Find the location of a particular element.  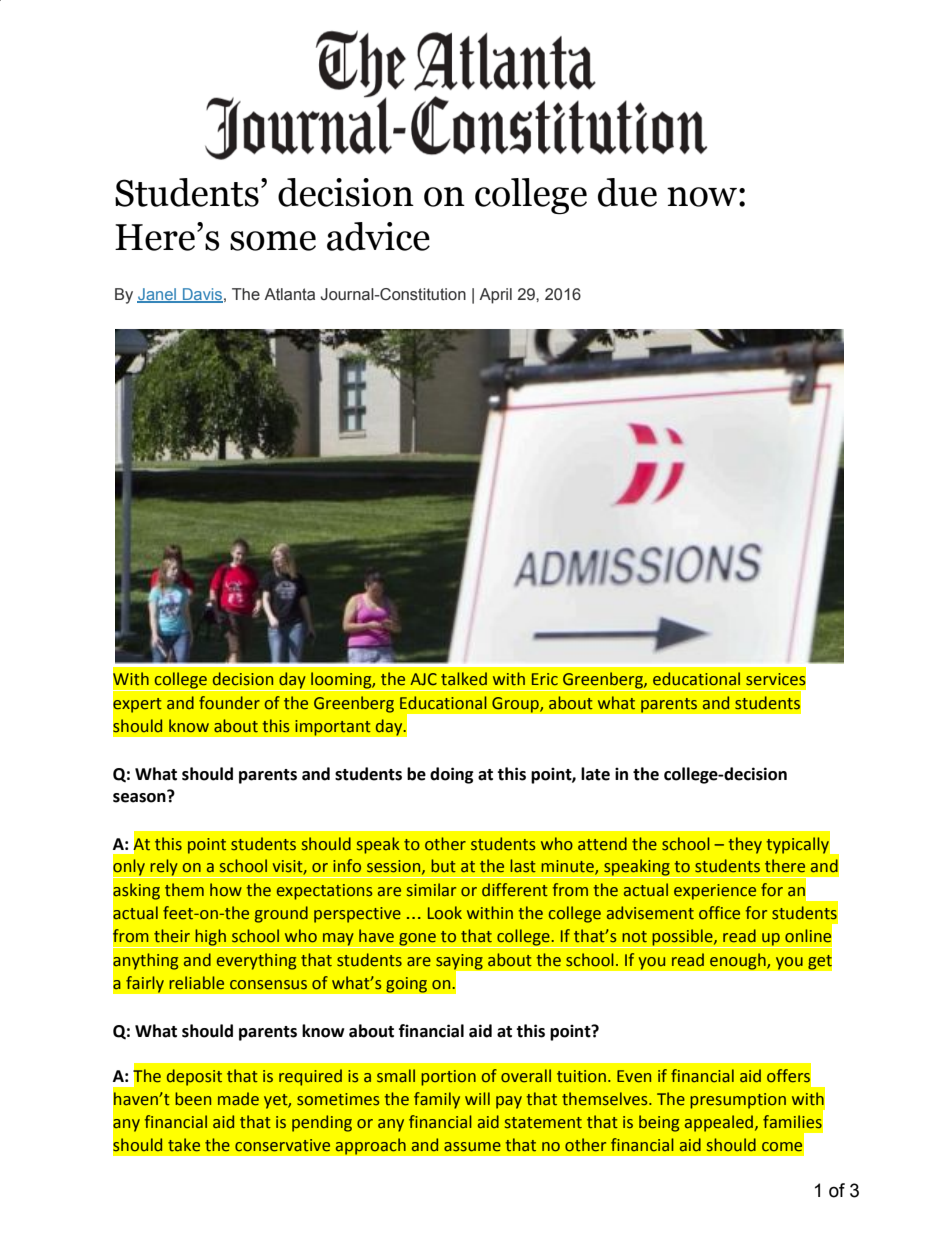

doing is located at coordinates (452, 775).
